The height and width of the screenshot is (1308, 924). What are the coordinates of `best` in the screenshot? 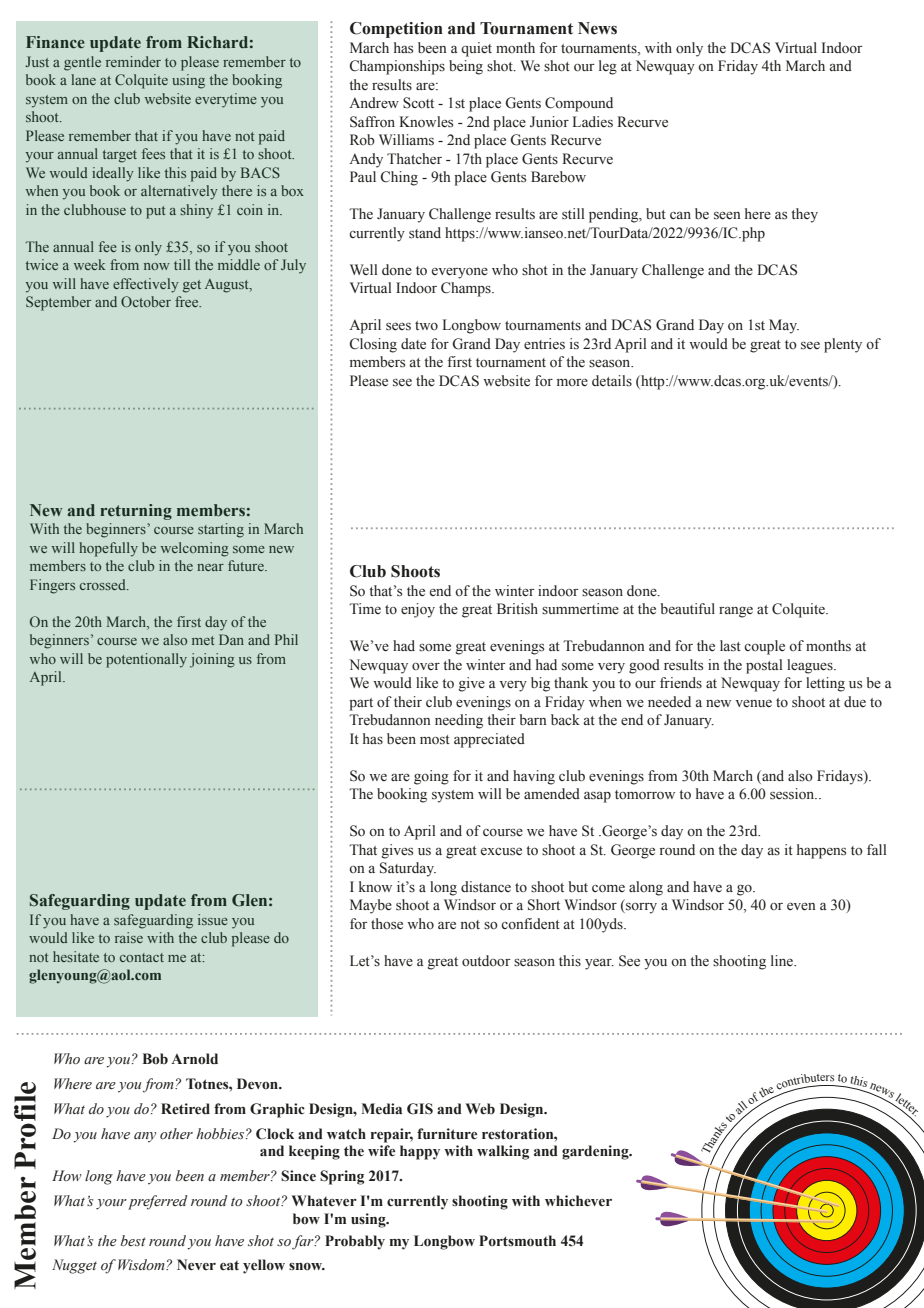 It's located at (133, 1241).
